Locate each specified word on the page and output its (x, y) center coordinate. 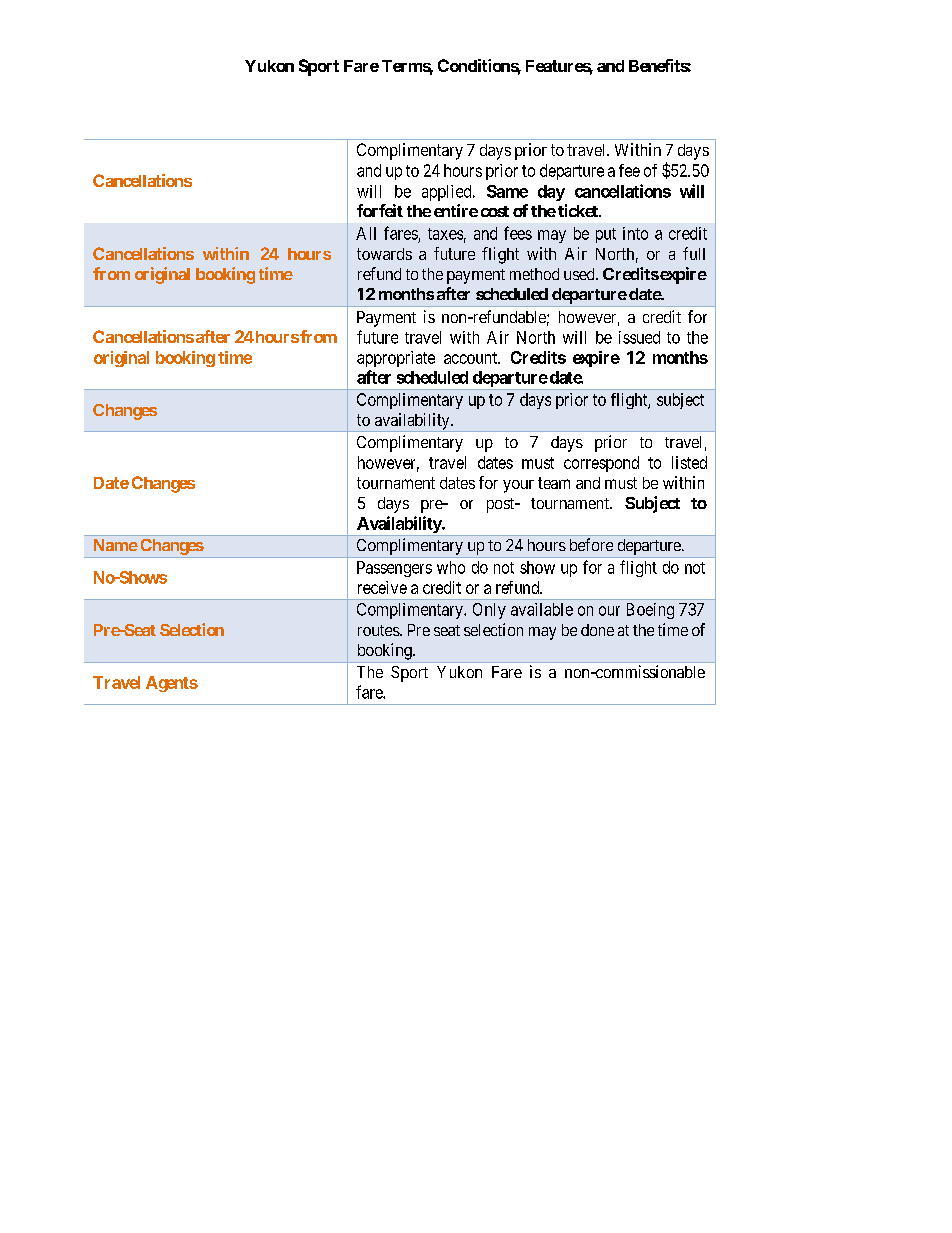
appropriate (396, 359)
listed (689, 462)
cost (495, 211)
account (471, 358)
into (635, 233)
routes (379, 630)
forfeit (380, 210)
